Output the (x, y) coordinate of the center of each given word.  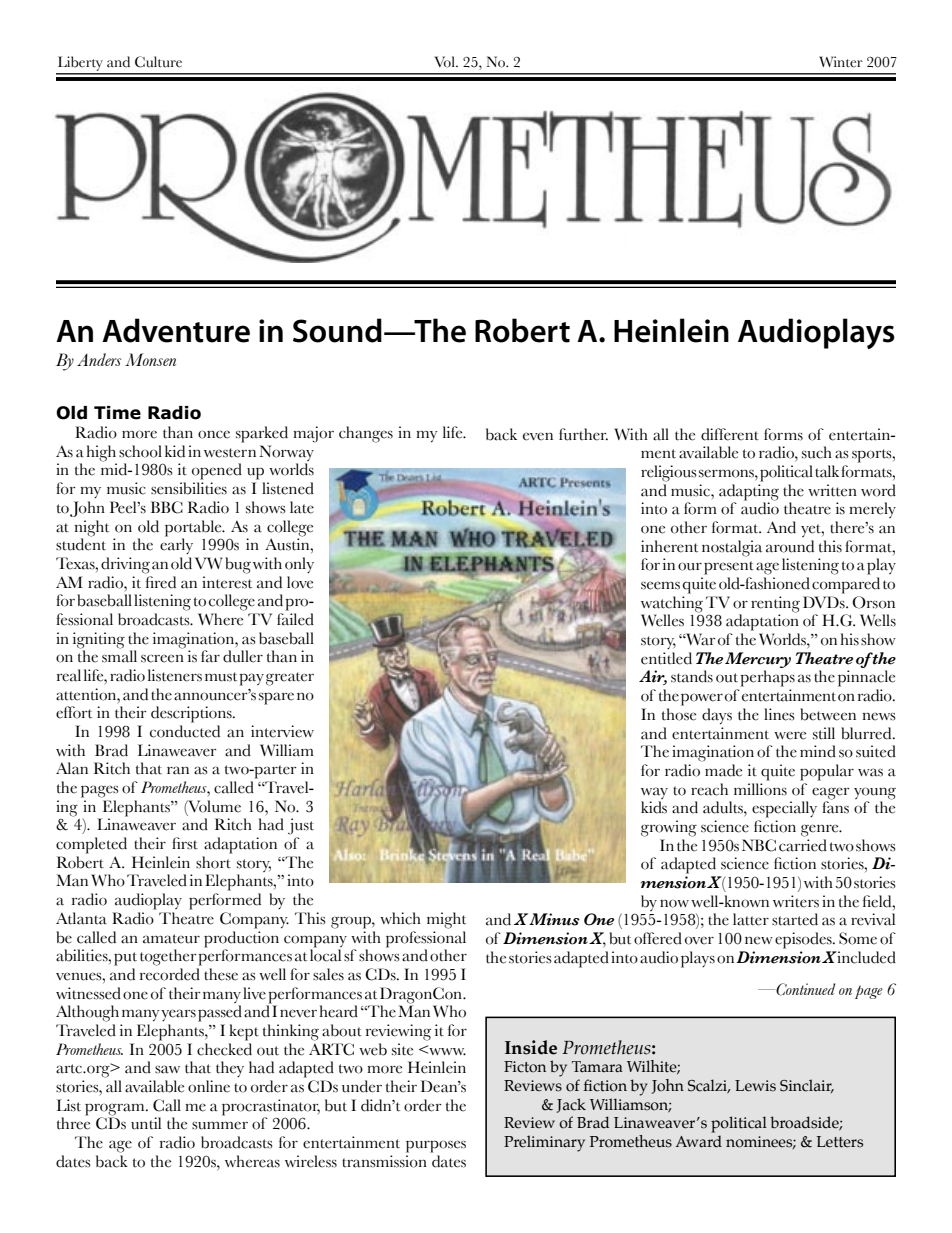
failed (295, 619)
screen (162, 658)
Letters (839, 1142)
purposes (436, 1146)
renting (775, 604)
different (730, 434)
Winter (841, 62)
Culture (158, 62)
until (146, 1123)
